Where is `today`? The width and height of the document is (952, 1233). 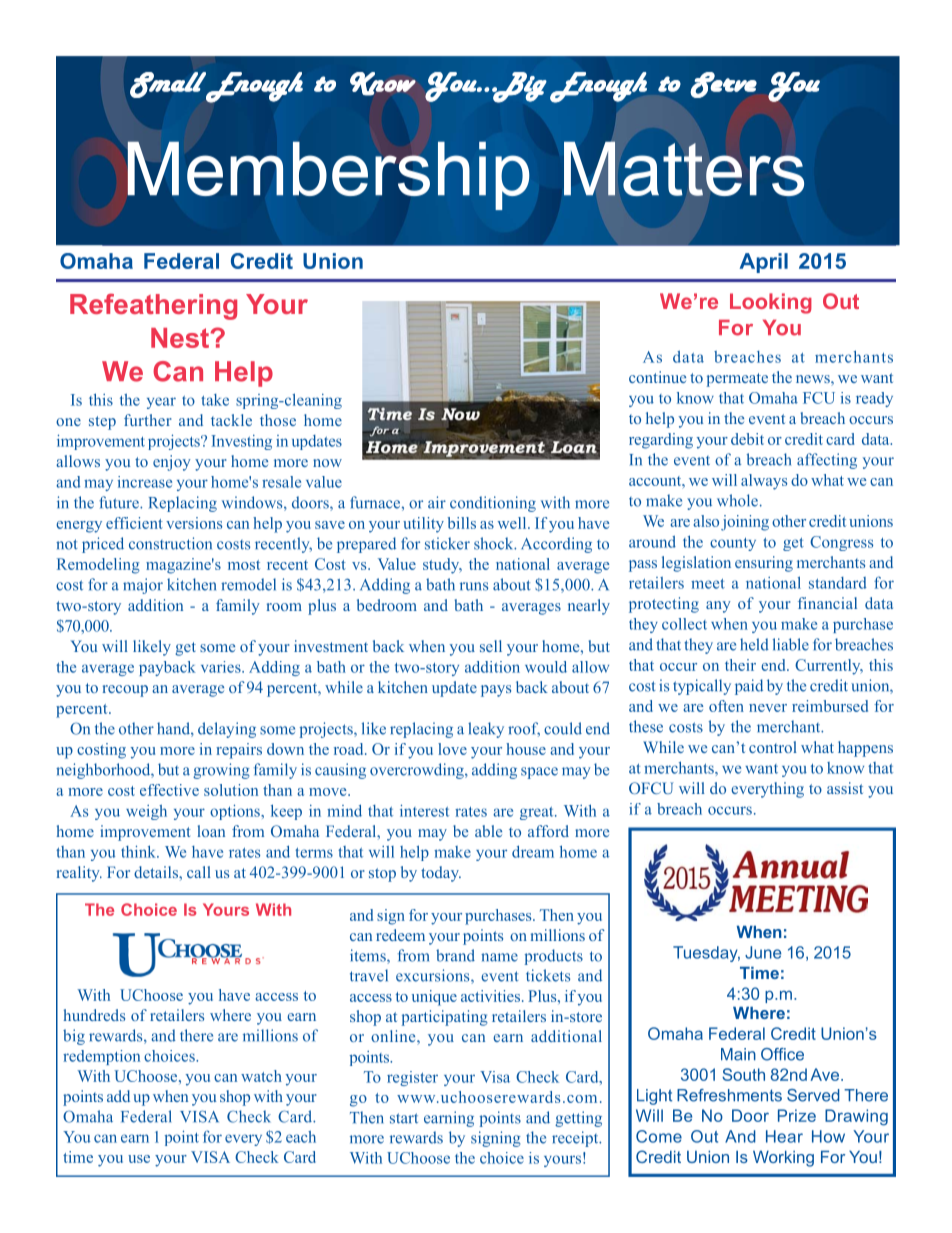
today is located at coordinates (441, 874).
